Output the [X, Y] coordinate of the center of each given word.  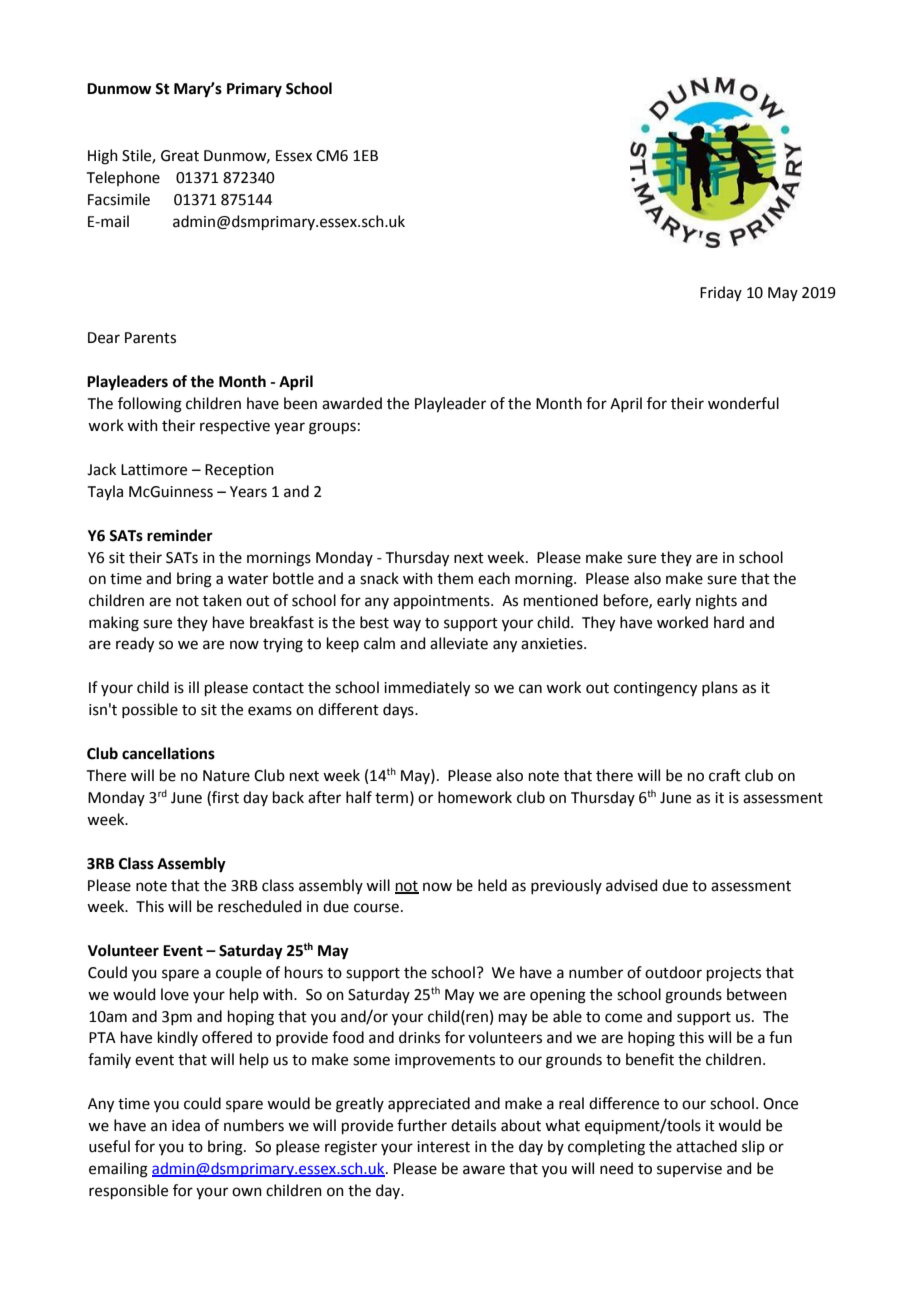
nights [716, 602]
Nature [226, 776]
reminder [180, 535]
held [492, 885]
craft [725, 775]
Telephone [123, 178]
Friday [721, 293]
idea [186, 1125]
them [455, 578]
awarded [352, 403]
